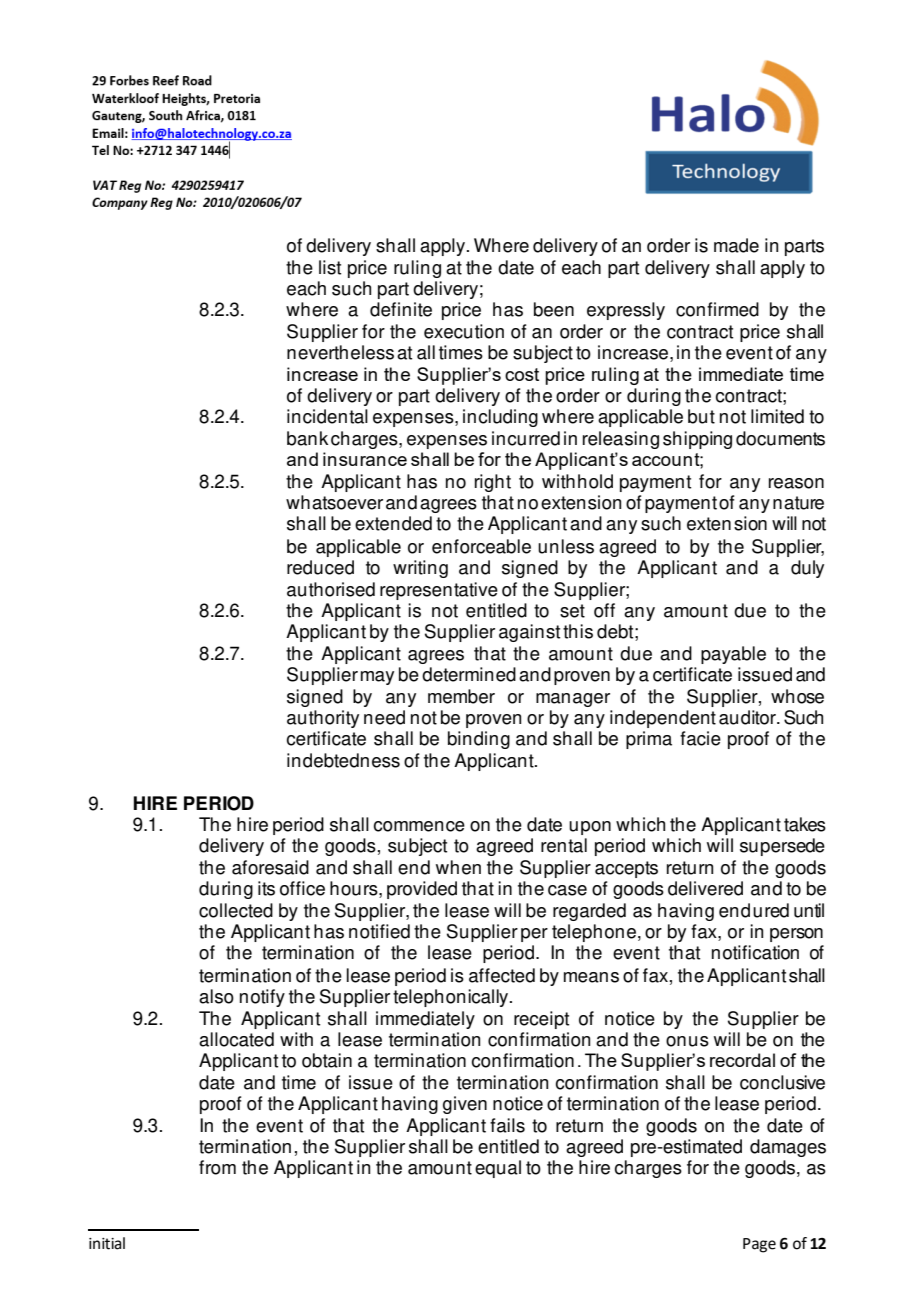  I want to click on made, so click(736, 245).
